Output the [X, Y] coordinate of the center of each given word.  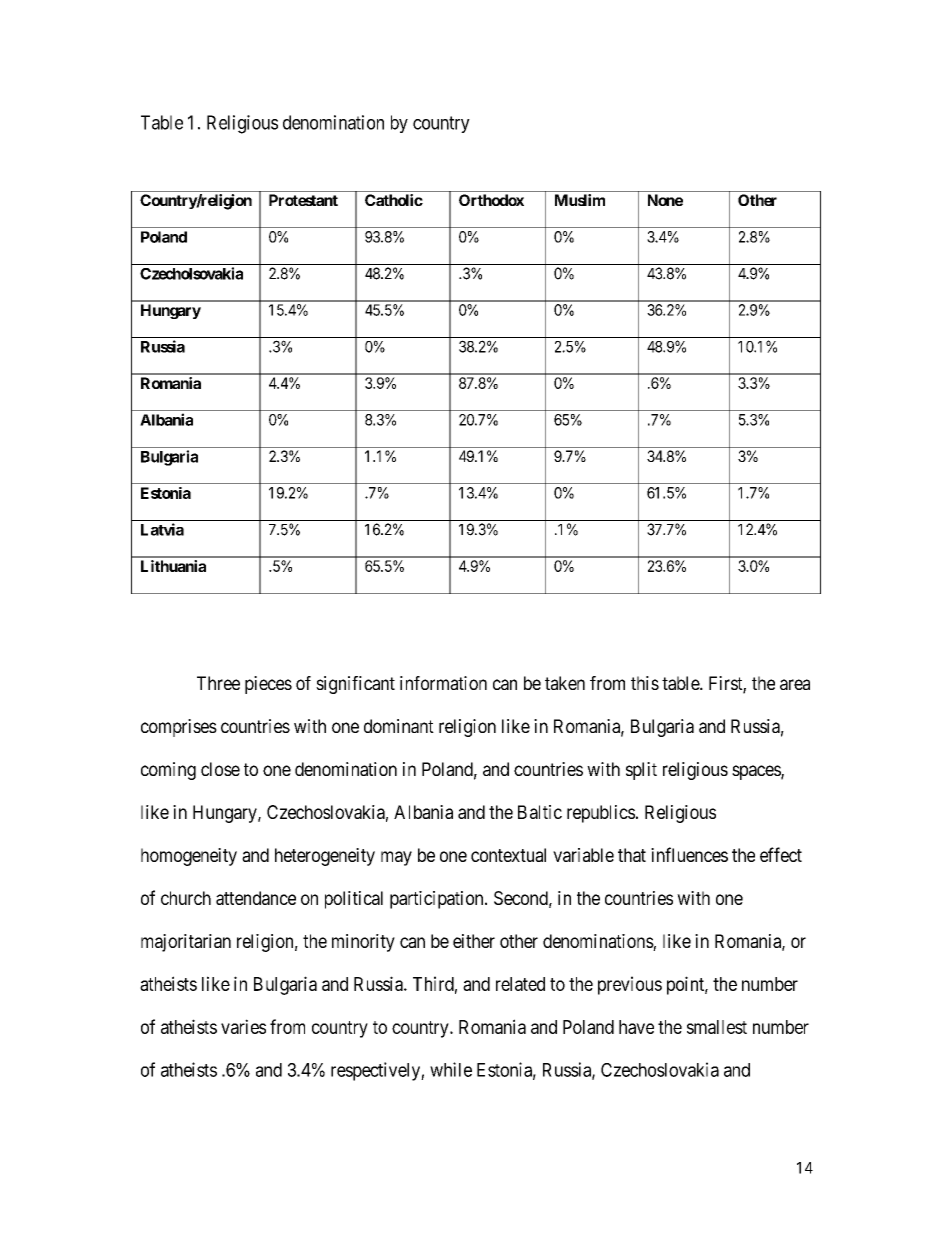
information [443, 683]
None [665, 200]
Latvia [162, 529]
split [641, 771]
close [220, 769]
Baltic [540, 812]
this [645, 683]
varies [243, 1026]
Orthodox [491, 200]
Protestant [303, 200]
